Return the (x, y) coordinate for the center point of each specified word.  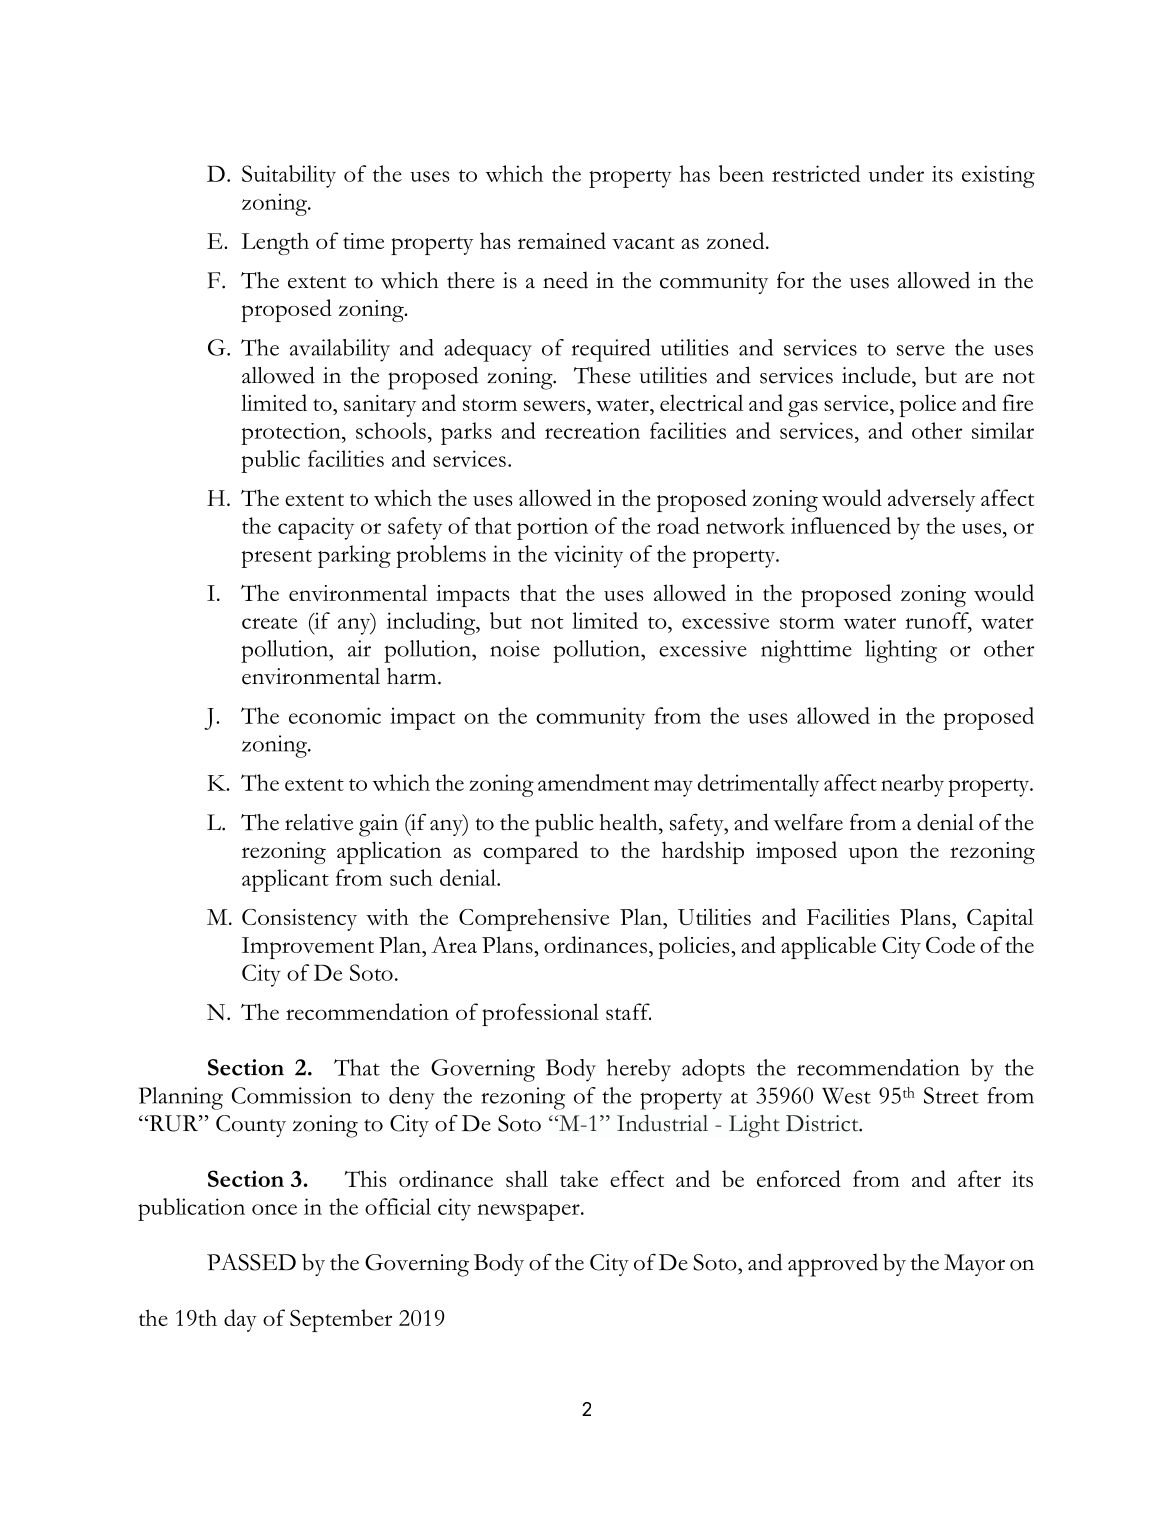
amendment (593, 782)
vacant (643, 243)
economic (335, 715)
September (341, 1320)
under (896, 173)
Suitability (289, 176)
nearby (912, 785)
